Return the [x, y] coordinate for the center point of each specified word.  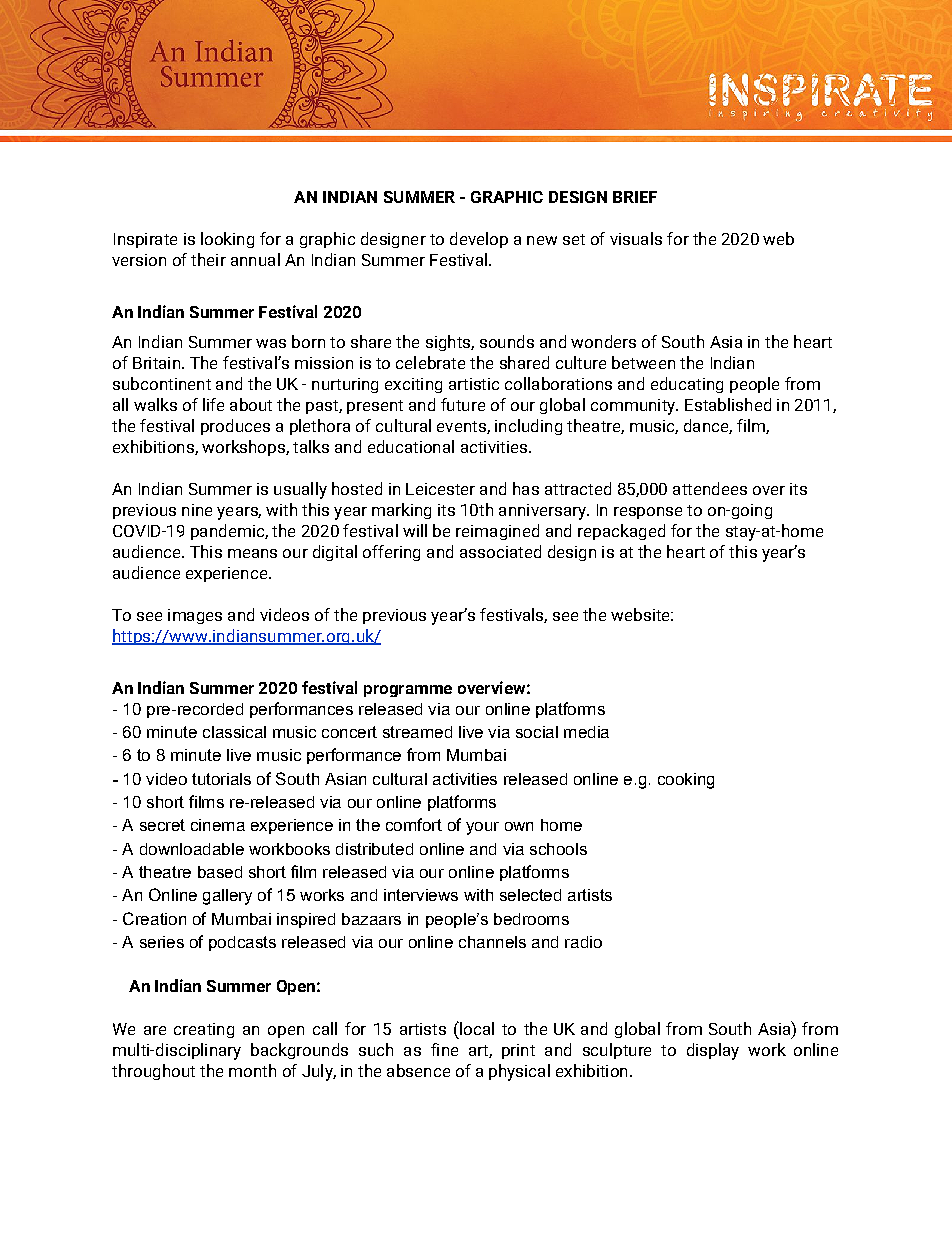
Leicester [440, 489]
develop [479, 240]
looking [227, 240]
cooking [686, 781]
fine [444, 1049]
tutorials [221, 779]
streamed [417, 732]
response [648, 513]
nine [197, 510]
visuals [636, 238]
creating [204, 1030]
